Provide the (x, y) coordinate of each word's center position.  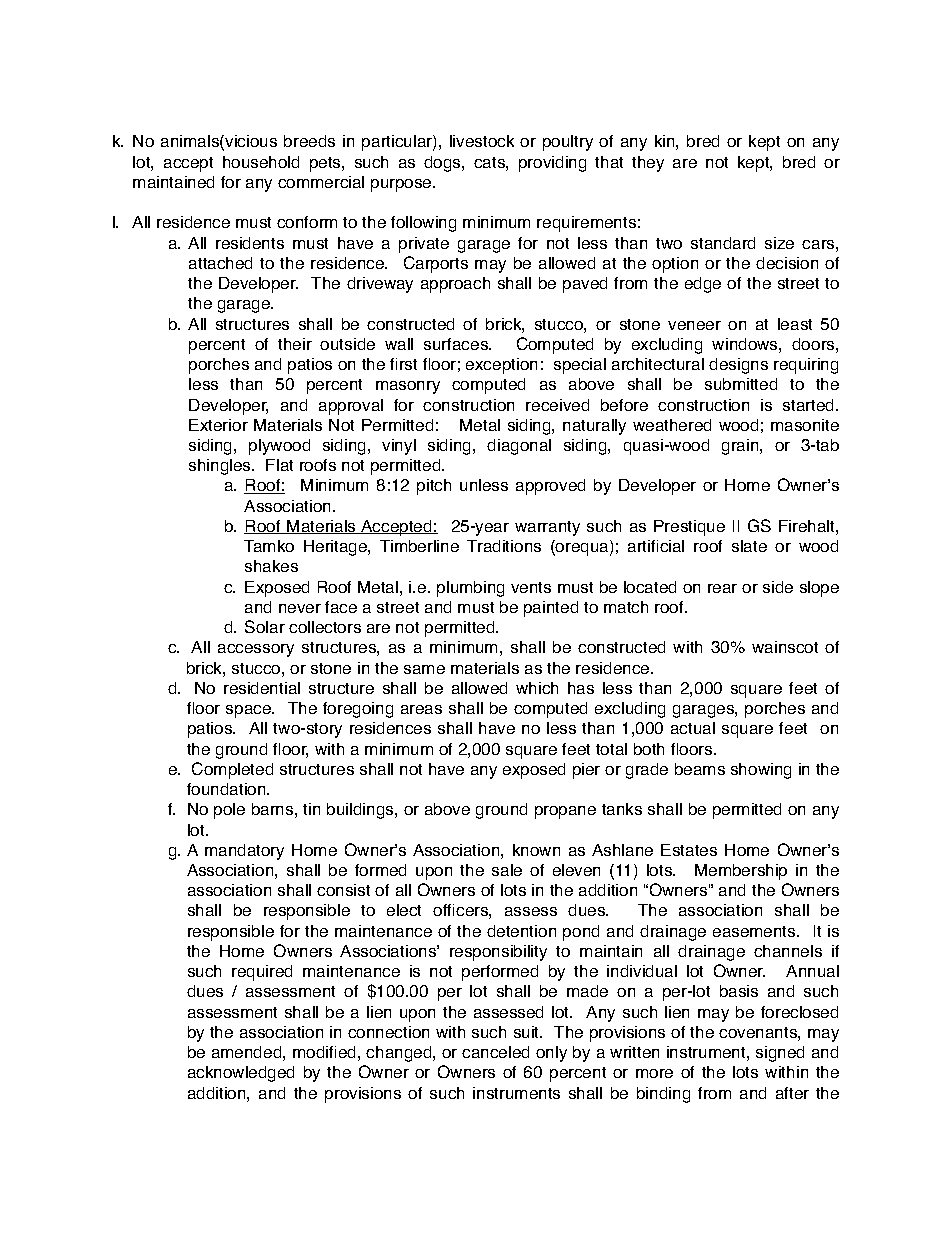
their (295, 344)
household (261, 162)
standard (723, 243)
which (537, 688)
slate (749, 546)
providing (552, 164)
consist (343, 890)
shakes (271, 566)
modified (324, 1052)
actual (693, 728)
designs (738, 366)
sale (507, 870)
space (249, 711)
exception (501, 366)
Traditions (504, 546)
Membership (741, 872)
